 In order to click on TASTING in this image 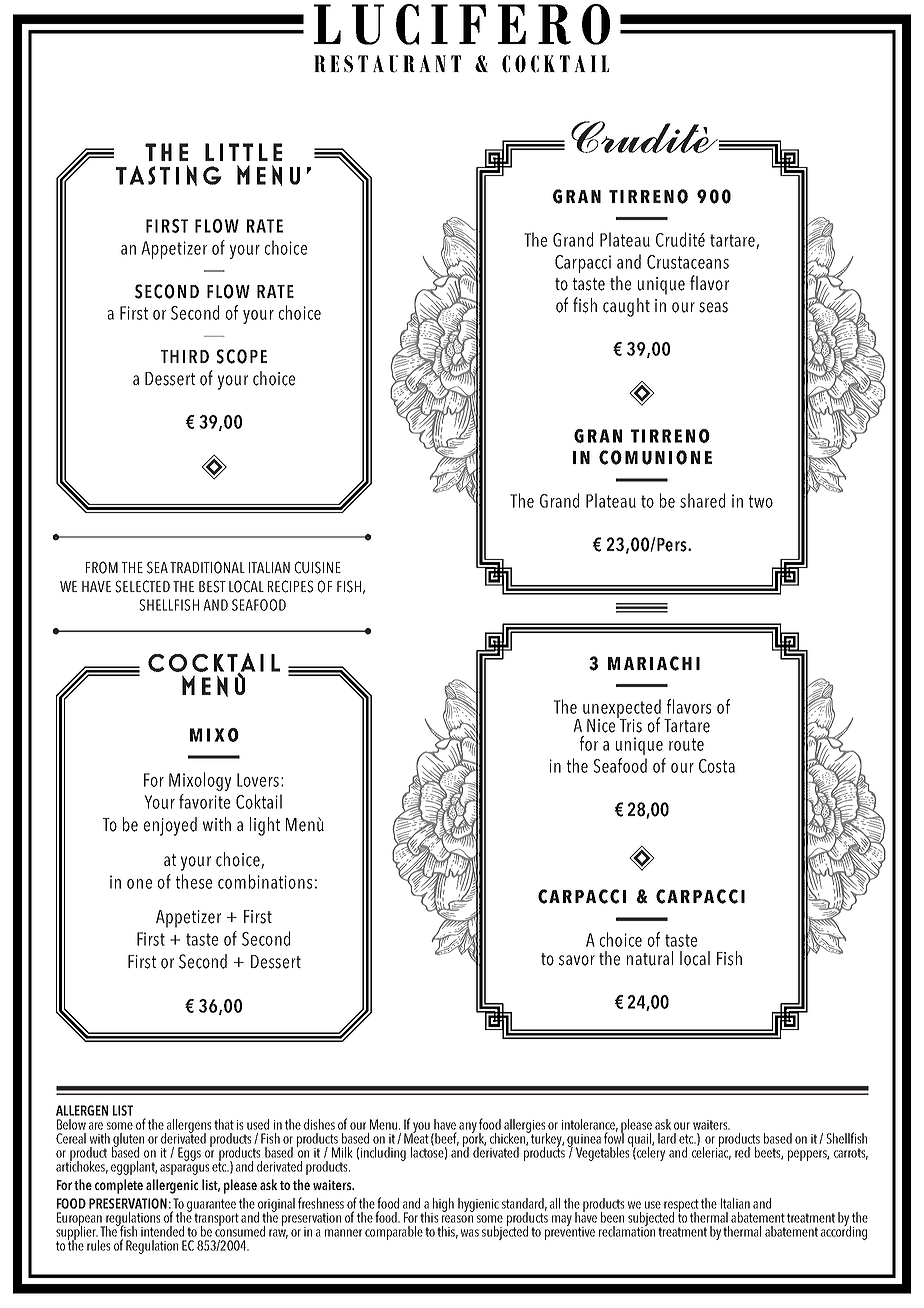, I will do `click(169, 175)`.
